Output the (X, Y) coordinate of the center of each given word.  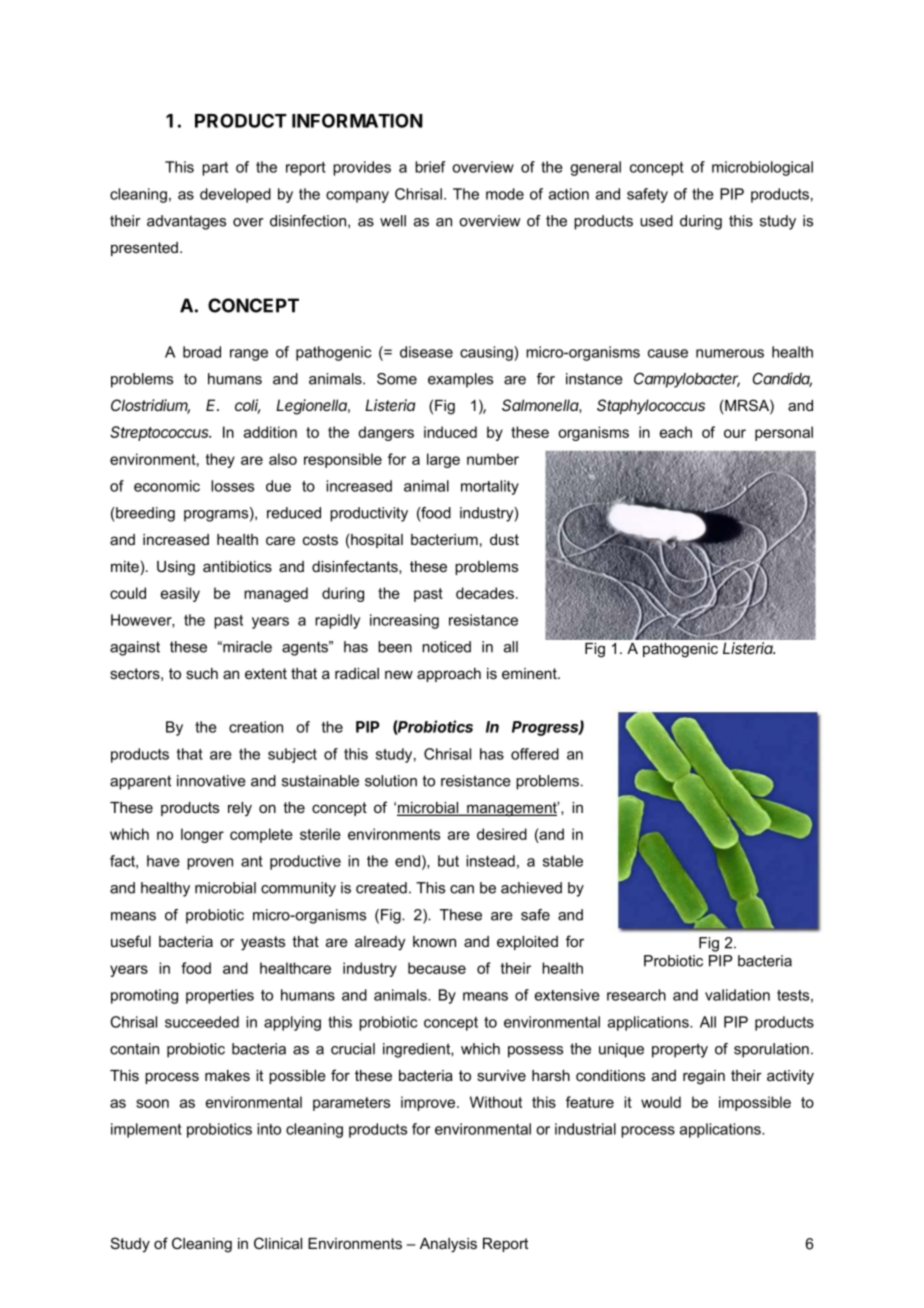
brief (430, 167)
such (202, 673)
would (661, 1102)
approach (449, 675)
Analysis (448, 1245)
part (215, 169)
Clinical (278, 1243)
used (656, 221)
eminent (530, 673)
